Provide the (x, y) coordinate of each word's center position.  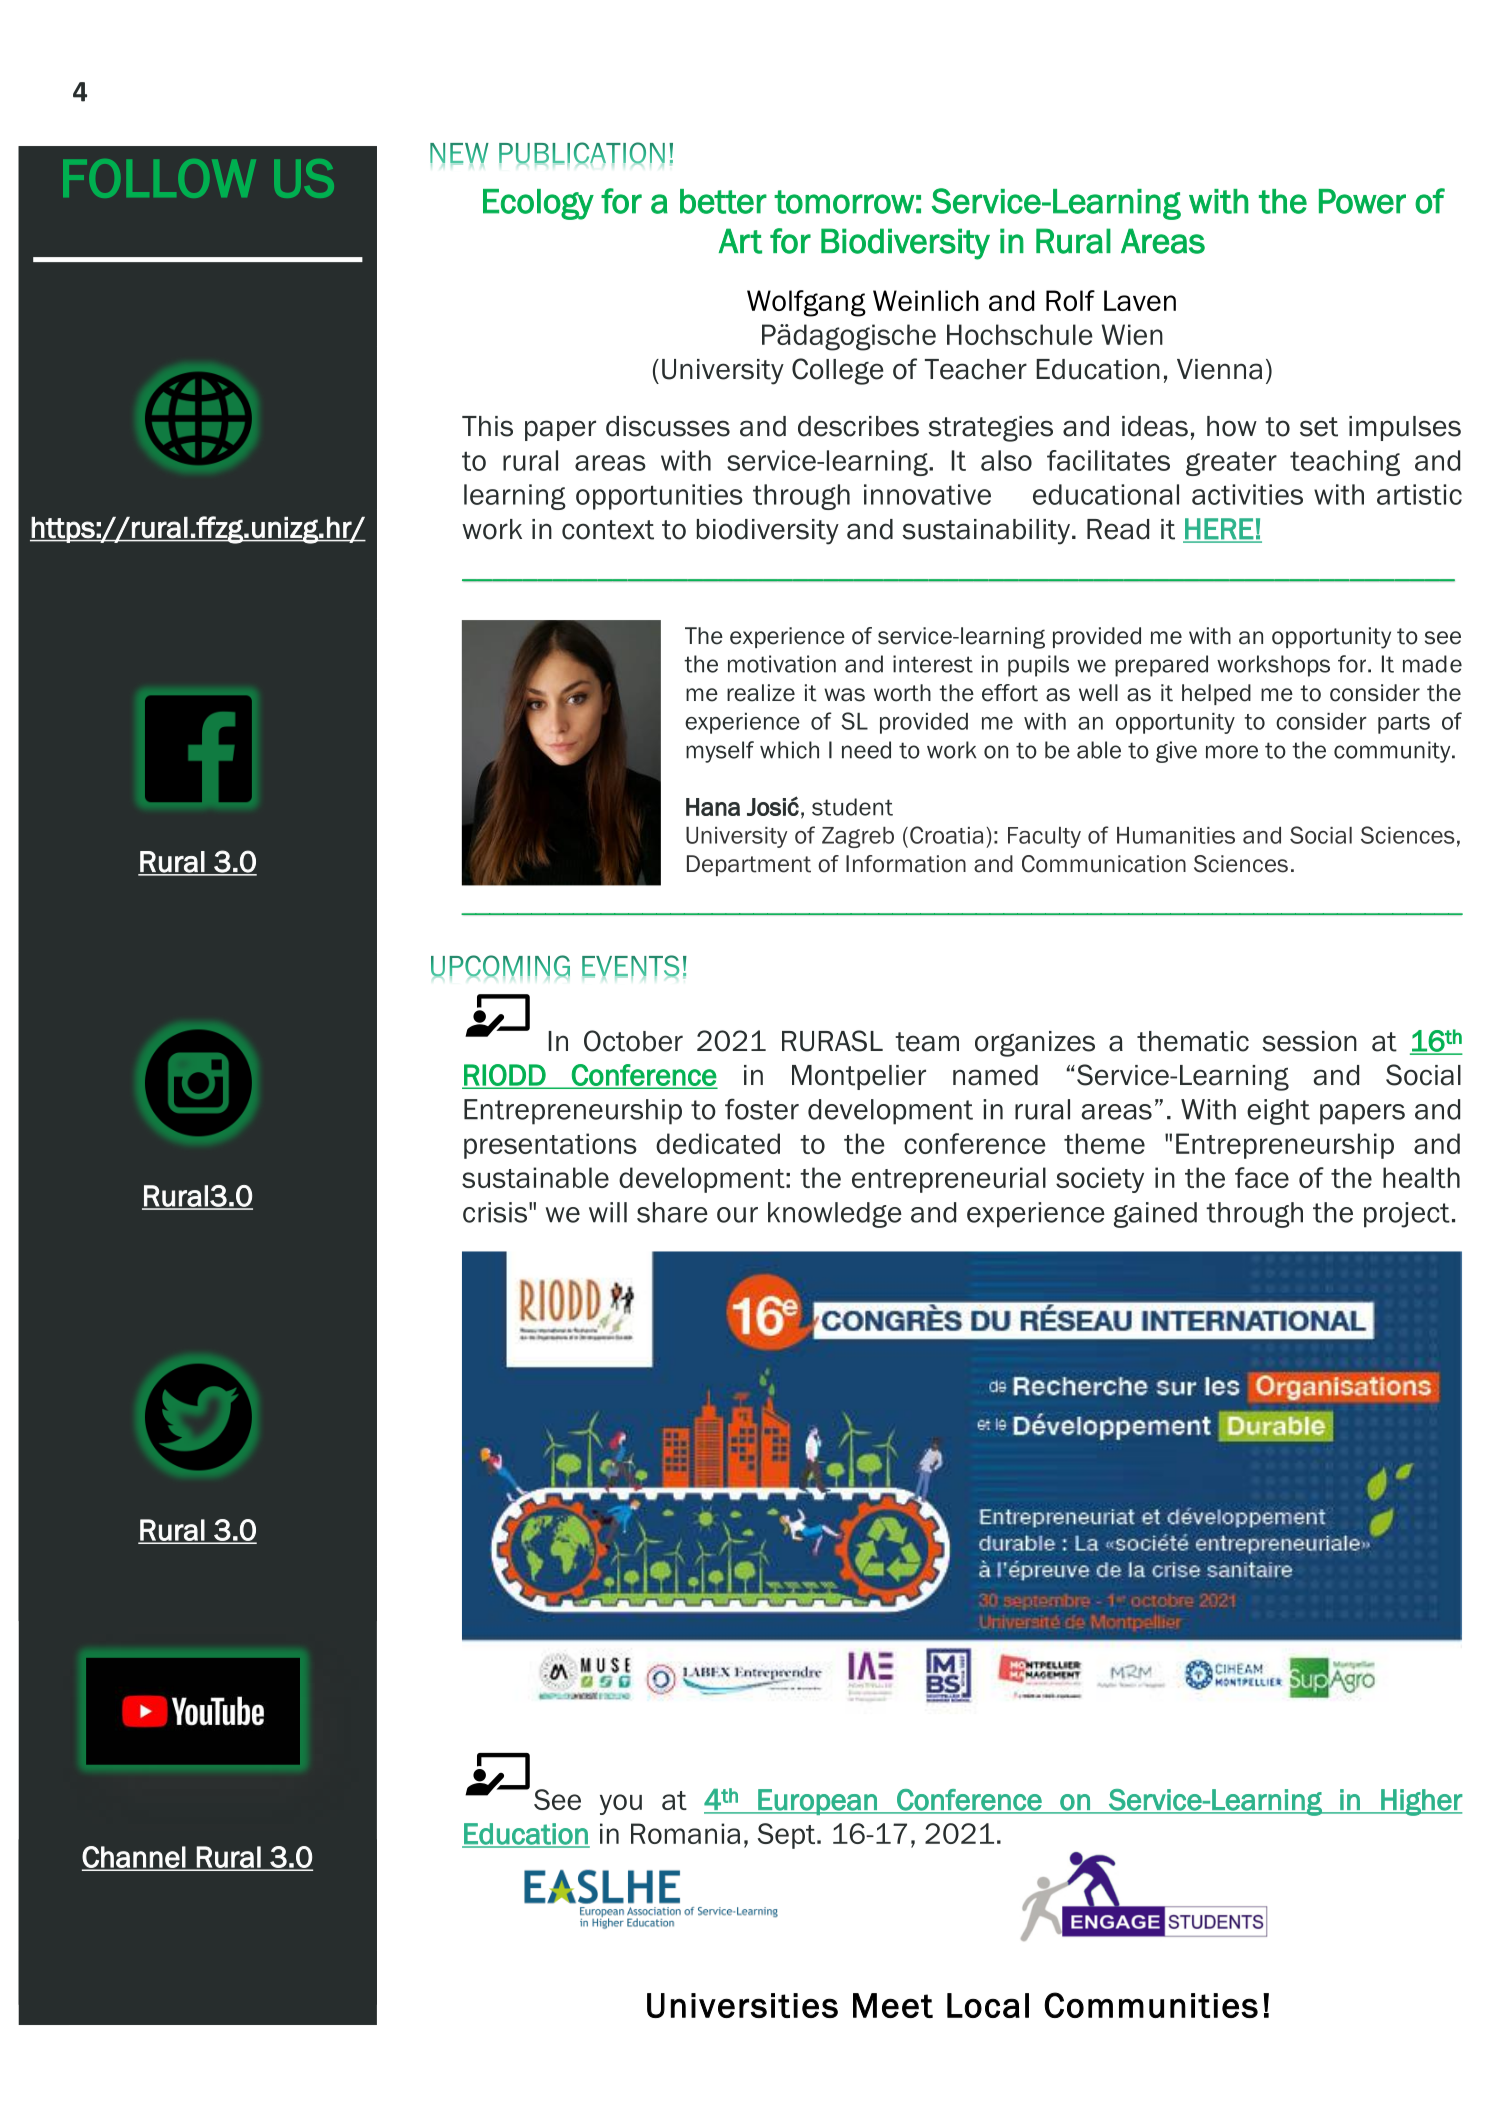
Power (1362, 201)
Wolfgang (806, 303)
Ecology (538, 204)
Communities (1151, 2005)
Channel (134, 1858)
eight (1278, 1112)
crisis (495, 1212)
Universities (742, 2005)
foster (762, 1109)
